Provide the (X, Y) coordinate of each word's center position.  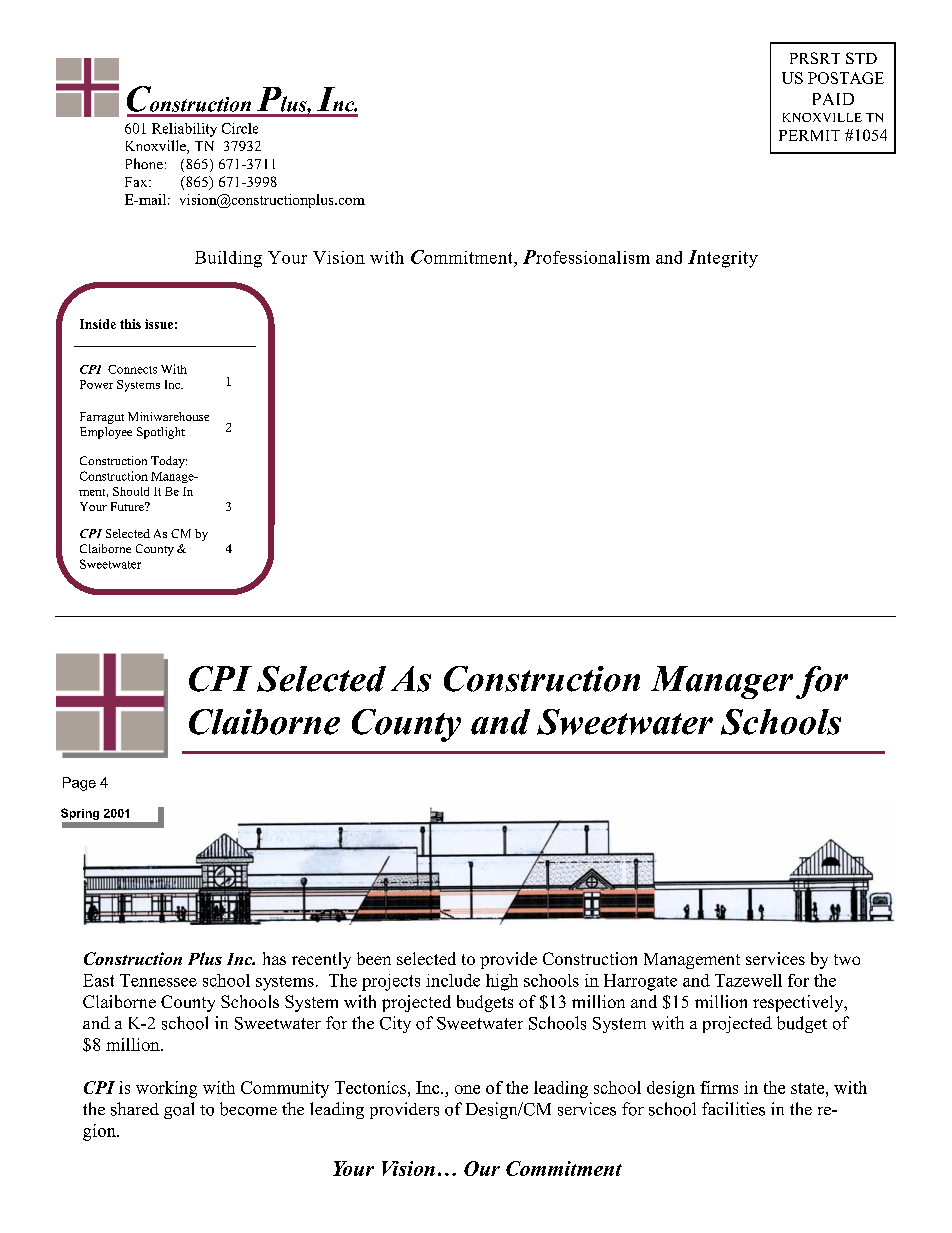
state (809, 1088)
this (130, 324)
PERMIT (809, 135)
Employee (106, 433)
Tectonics (370, 1087)
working (166, 1089)
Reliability (184, 130)
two (847, 959)
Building (228, 259)
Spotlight (161, 433)
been (374, 958)
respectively (799, 1003)
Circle (240, 128)
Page (79, 784)
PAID (833, 99)
